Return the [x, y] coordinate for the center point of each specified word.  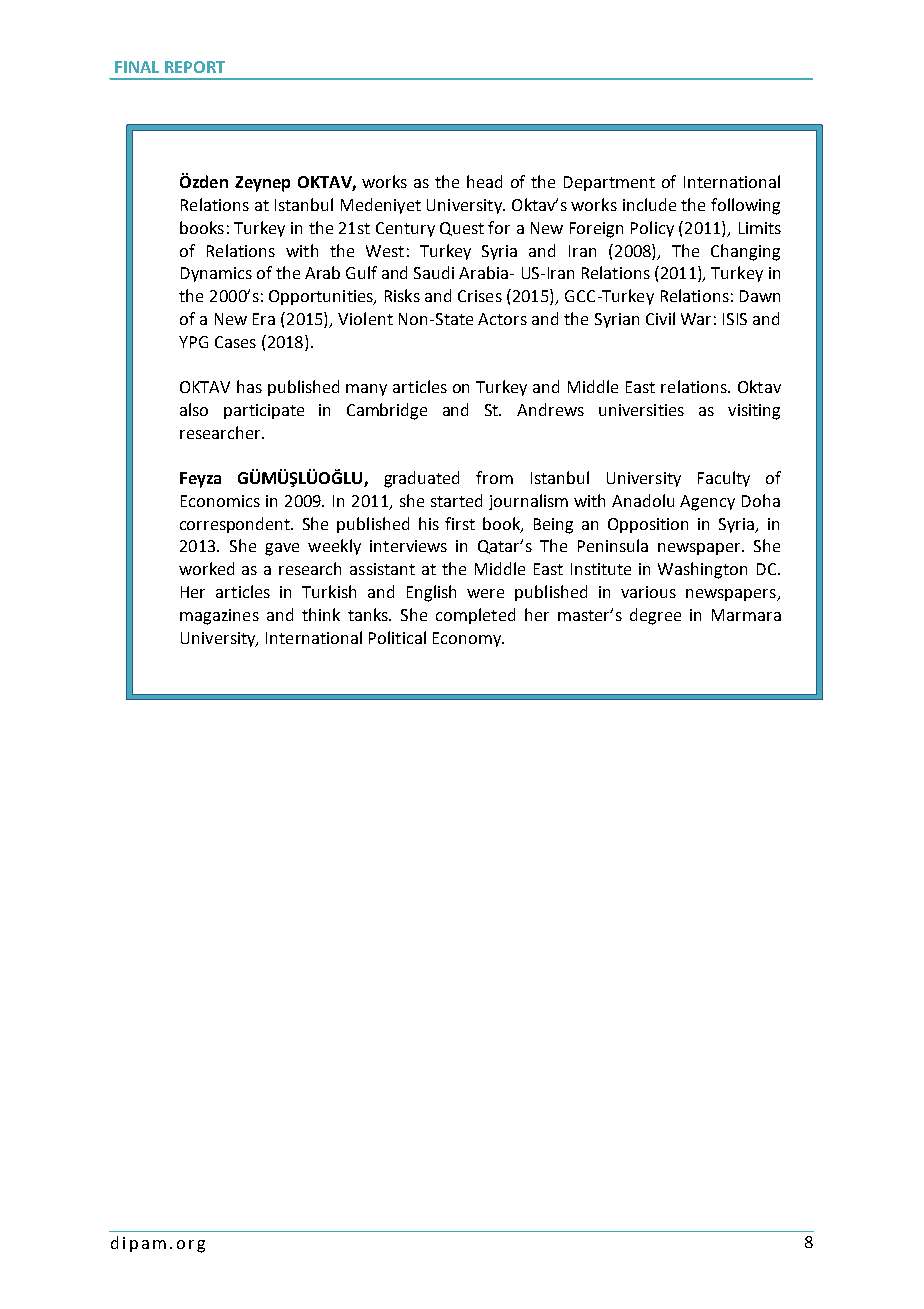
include [649, 204]
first [460, 523]
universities [641, 410]
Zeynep [262, 184]
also [194, 409]
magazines [219, 617]
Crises [480, 296]
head [484, 181]
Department [609, 183]
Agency [707, 503]
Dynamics [216, 274]
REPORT [195, 67]
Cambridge [387, 411]
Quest [462, 229]
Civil [660, 318]
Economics [220, 501]
